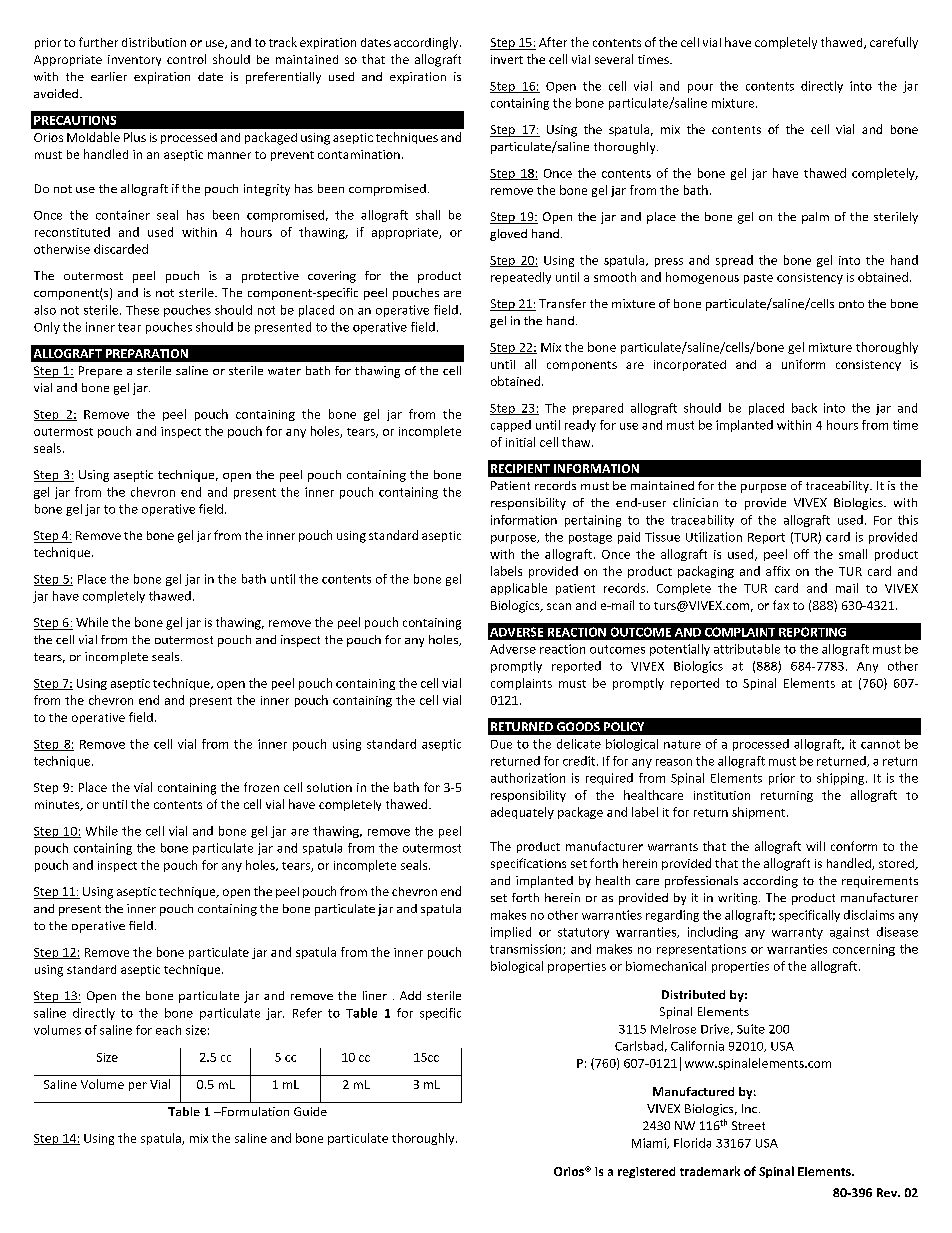 This screenshot has height=1233, width=952. What do you see at coordinates (781, 605) in the screenshot?
I see `fax` at bounding box center [781, 605].
